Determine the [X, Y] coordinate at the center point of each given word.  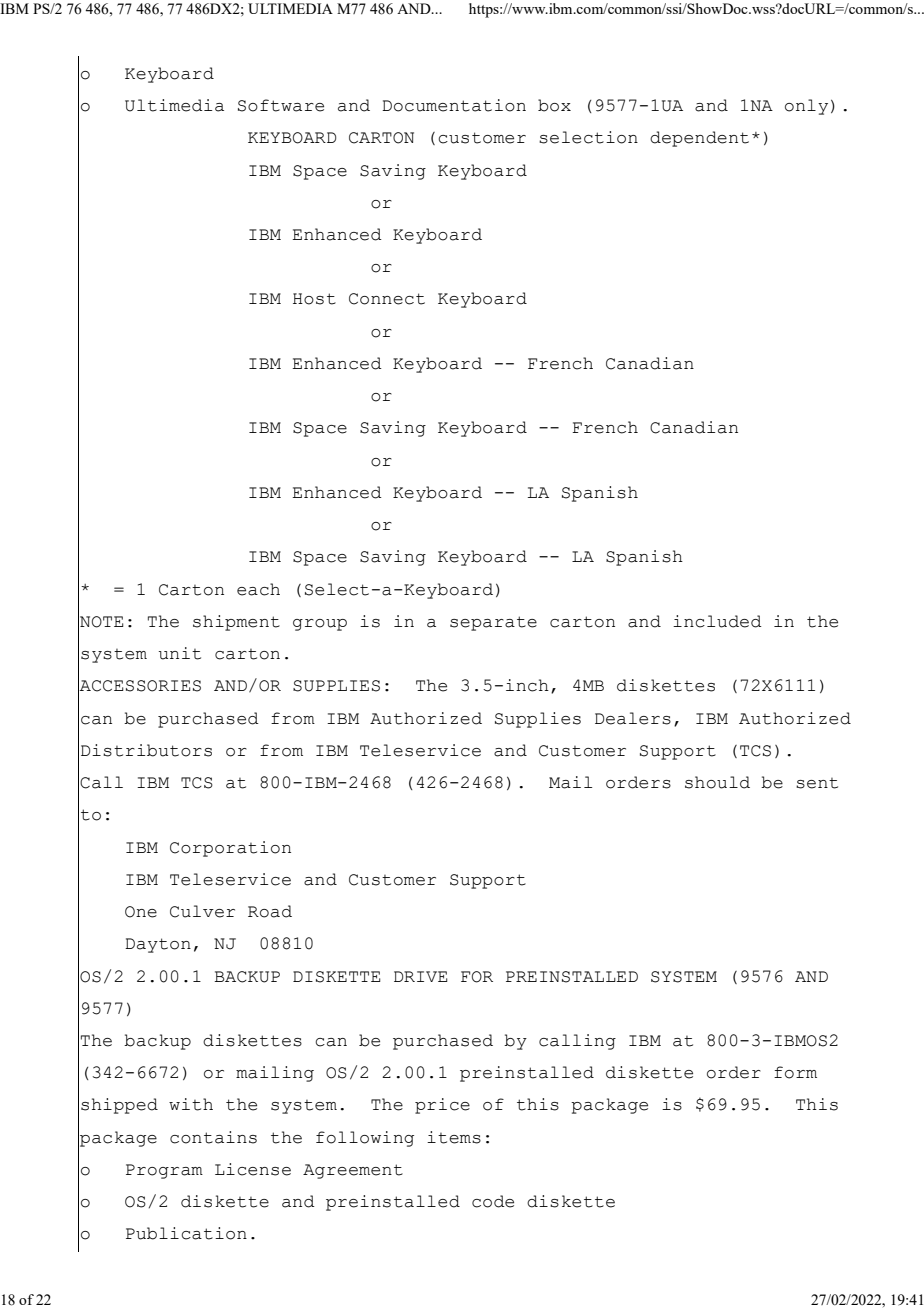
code [493, 1201]
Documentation [454, 105]
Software [281, 105]
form [795, 1072]
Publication [186, 1233]
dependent [699, 139]
